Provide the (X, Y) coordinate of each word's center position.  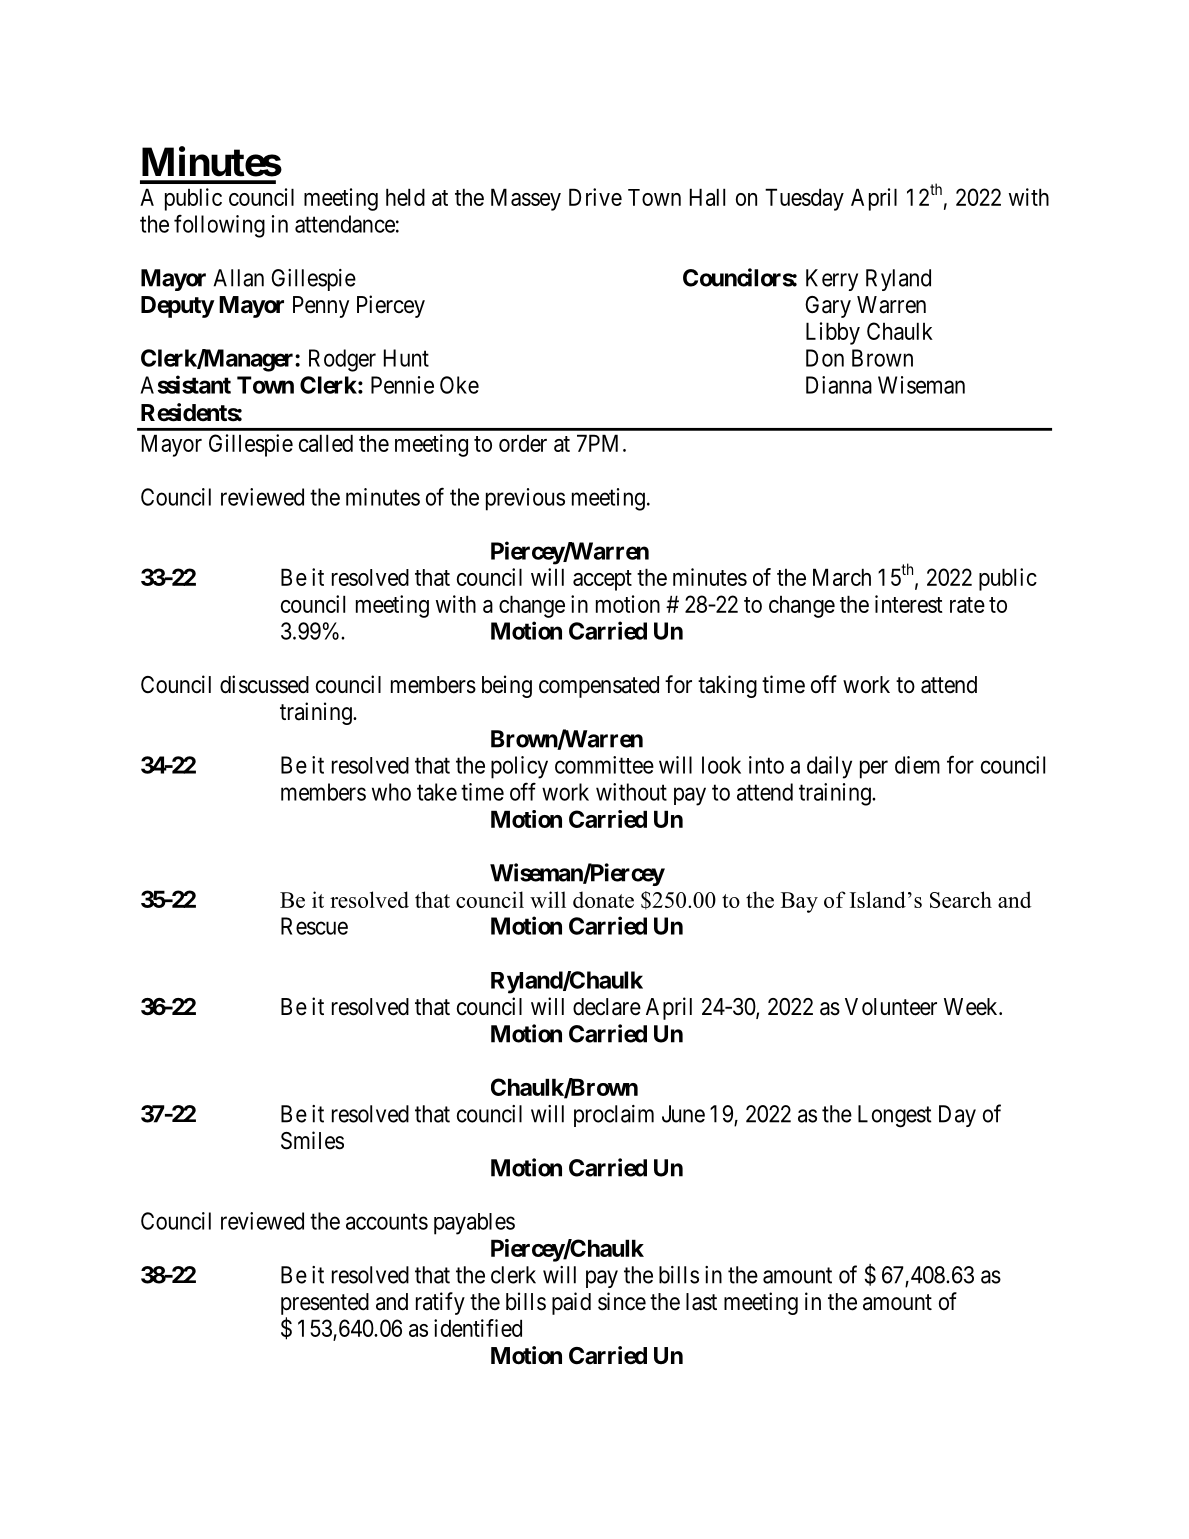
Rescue (314, 926)
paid (571, 1303)
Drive (595, 197)
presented (325, 1304)
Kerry (832, 280)
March (842, 577)
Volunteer (891, 1007)
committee (604, 765)
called (326, 443)
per (874, 769)
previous (525, 499)
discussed (264, 684)
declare (607, 1007)
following (219, 226)
